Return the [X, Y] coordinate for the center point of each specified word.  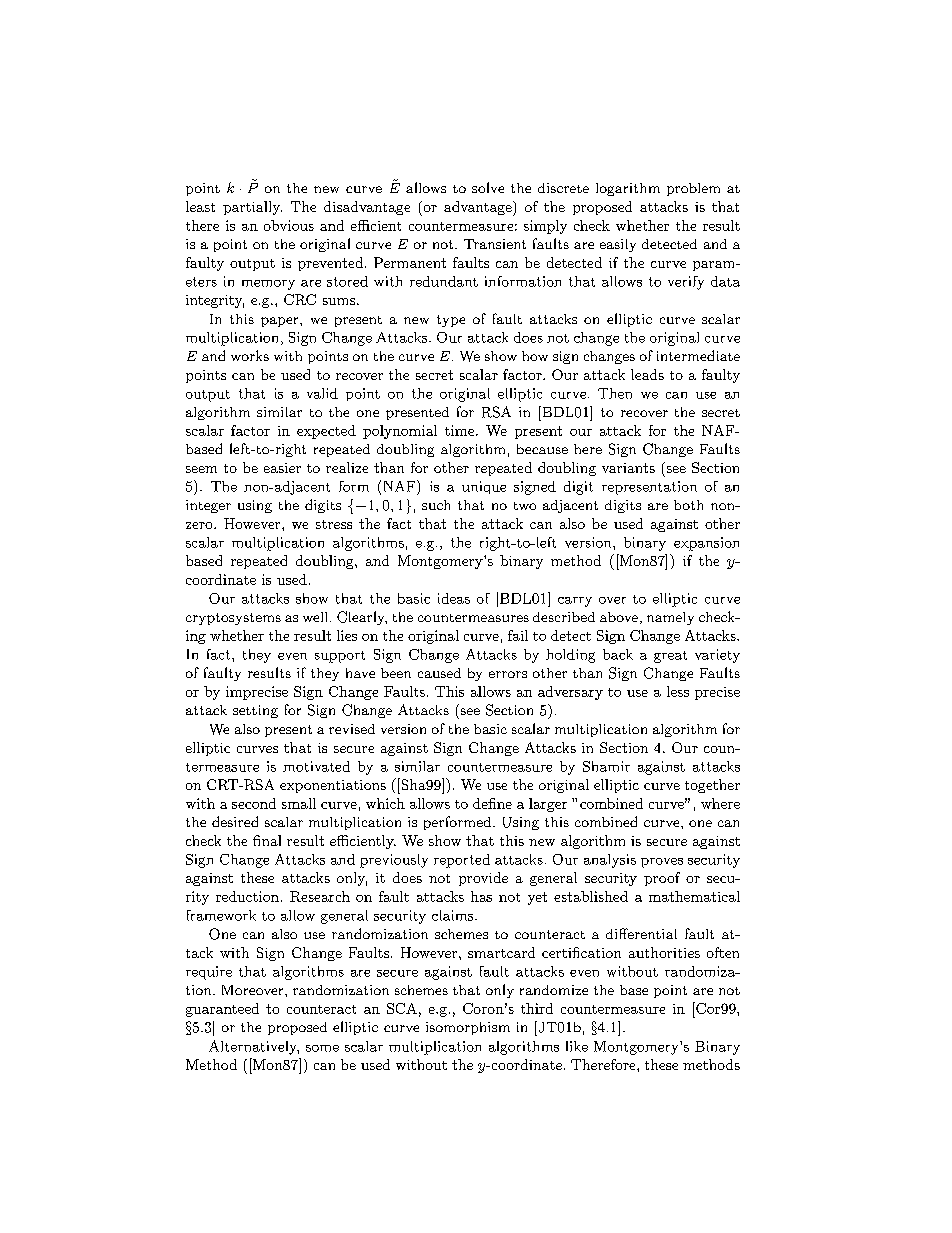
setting [255, 711]
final [267, 840]
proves [662, 863]
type [451, 321]
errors [508, 674]
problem [693, 189]
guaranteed [222, 1010]
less [678, 691]
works [250, 355]
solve [488, 187]
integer [208, 506]
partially [252, 208]
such [436, 505]
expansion [706, 544]
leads [647, 374]
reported [462, 861]
